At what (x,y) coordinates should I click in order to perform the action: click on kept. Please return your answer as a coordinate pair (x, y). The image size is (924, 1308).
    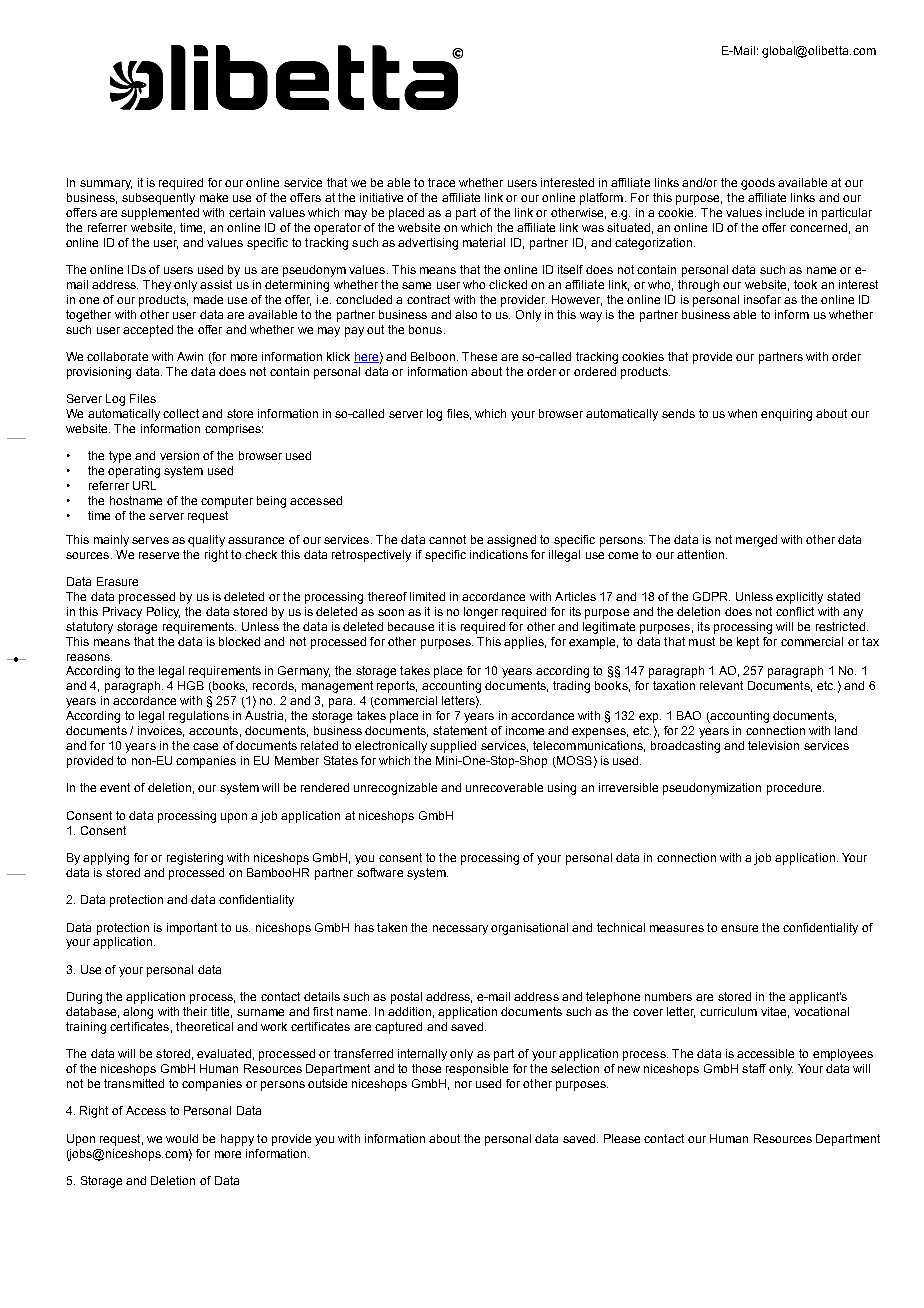
    Looking at the image, I should click on (748, 643).
